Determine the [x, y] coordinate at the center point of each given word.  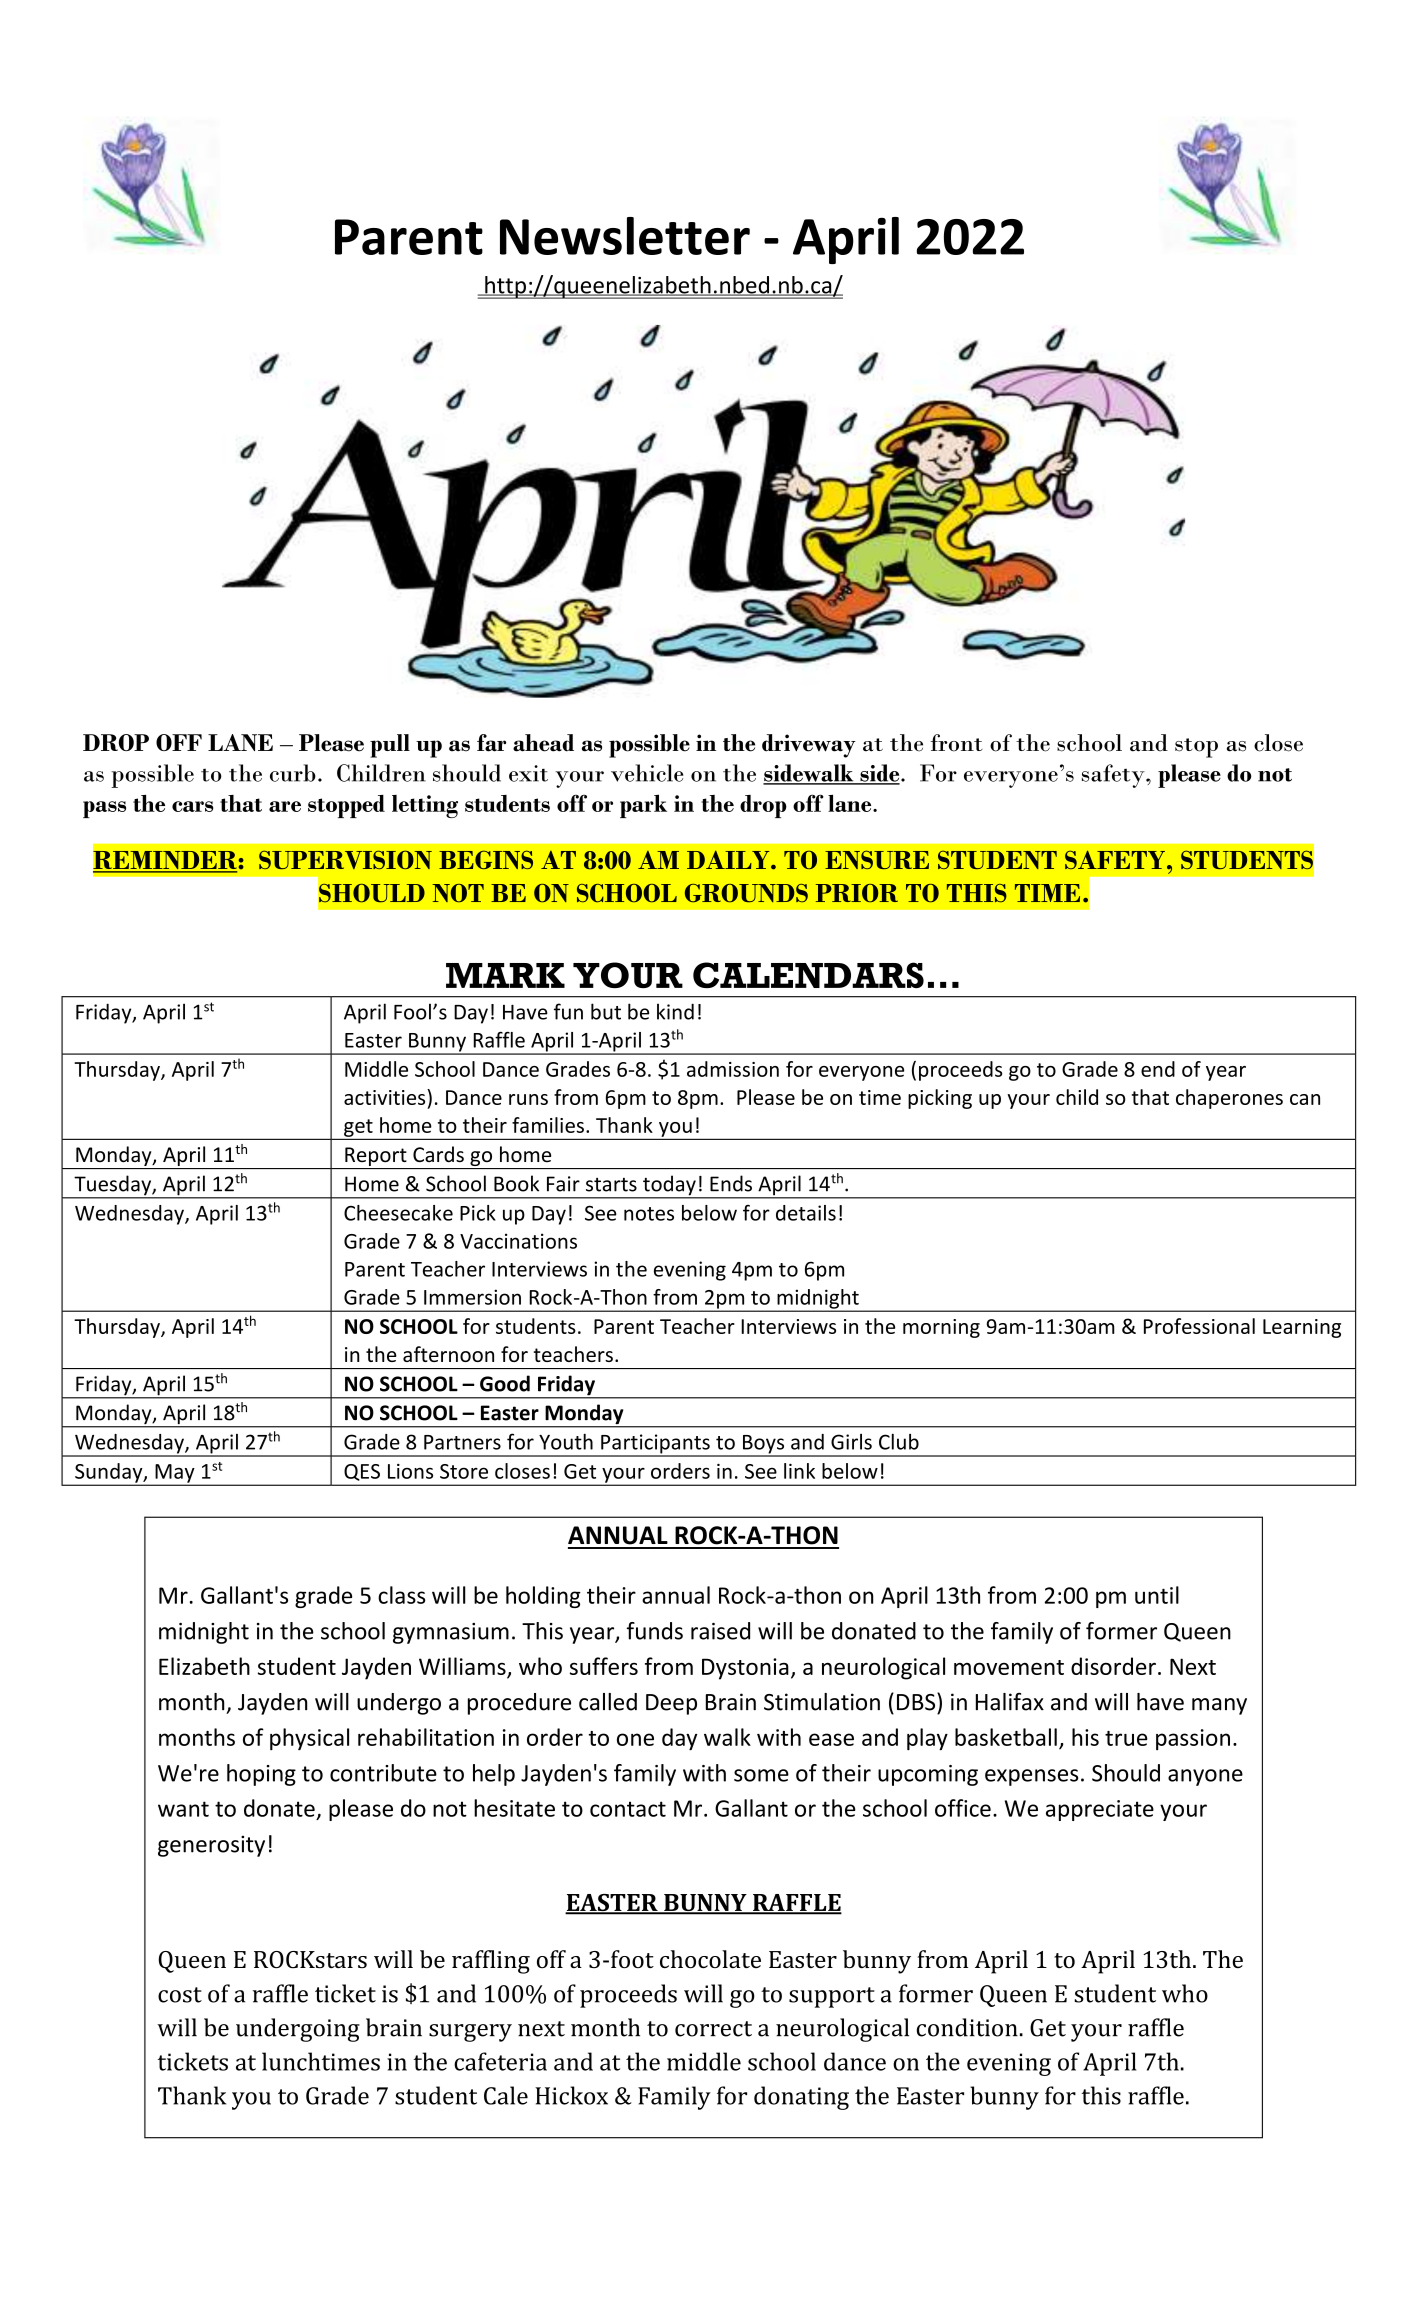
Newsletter [625, 236]
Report [376, 1156]
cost [180, 1995]
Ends [731, 1183]
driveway [809, 746]
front [956, 743]
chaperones [1229, 1099]
